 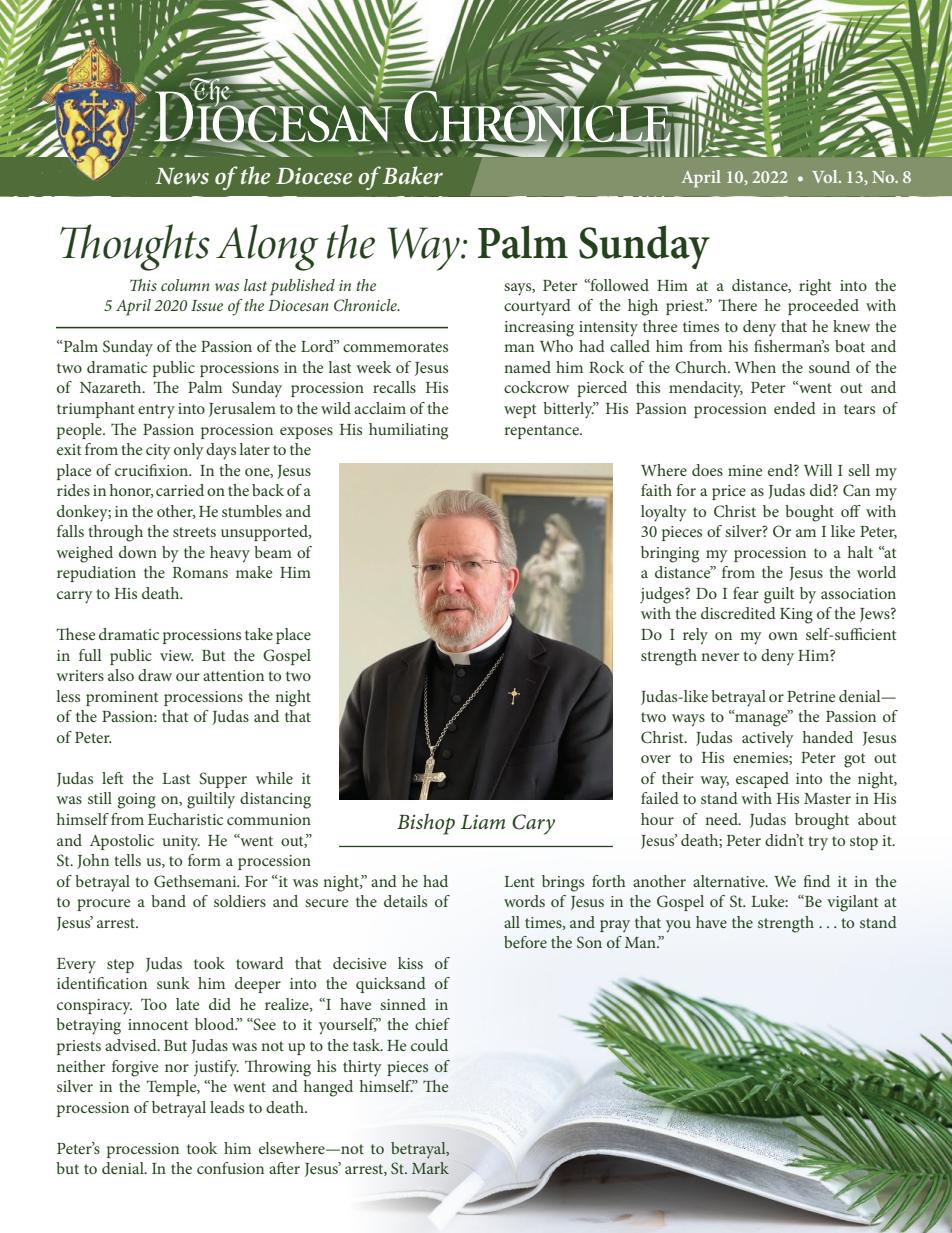 What do you see at coordinates (227, 1107) in the page?
I see `leads` at bounding box center [227, 1107].
